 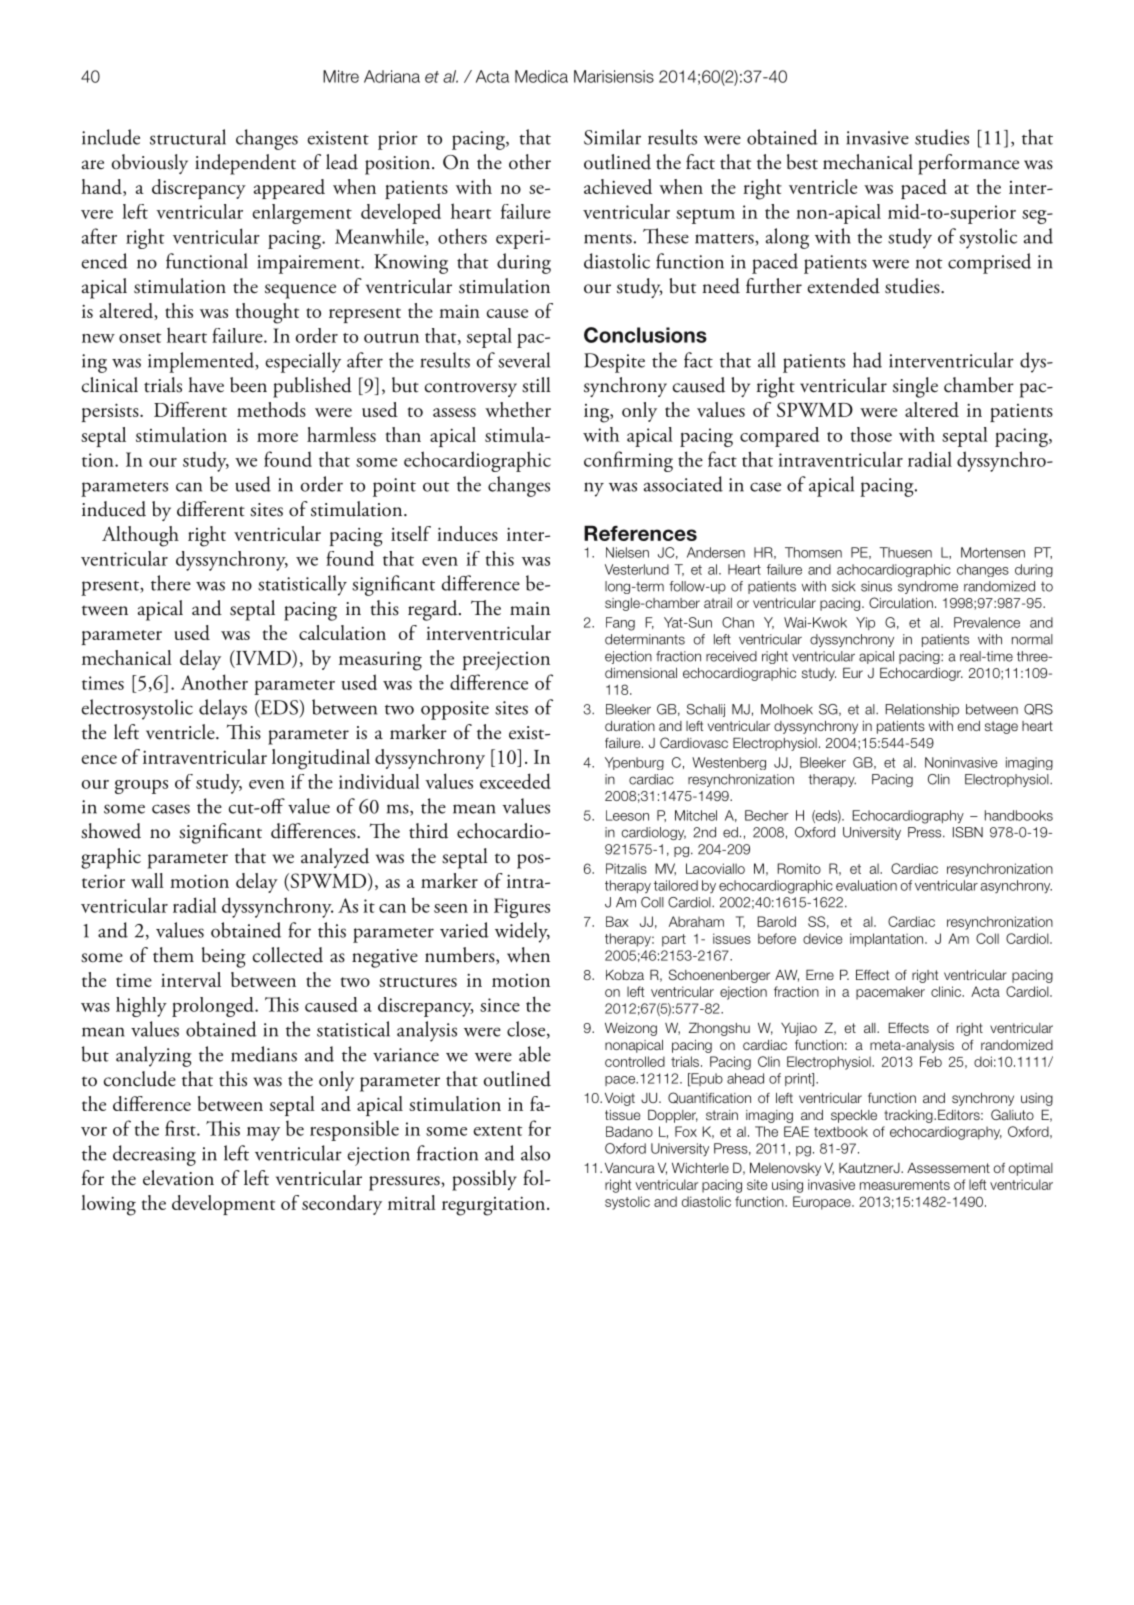 I want to click on optimal, so click(x=1030, y=1169).
